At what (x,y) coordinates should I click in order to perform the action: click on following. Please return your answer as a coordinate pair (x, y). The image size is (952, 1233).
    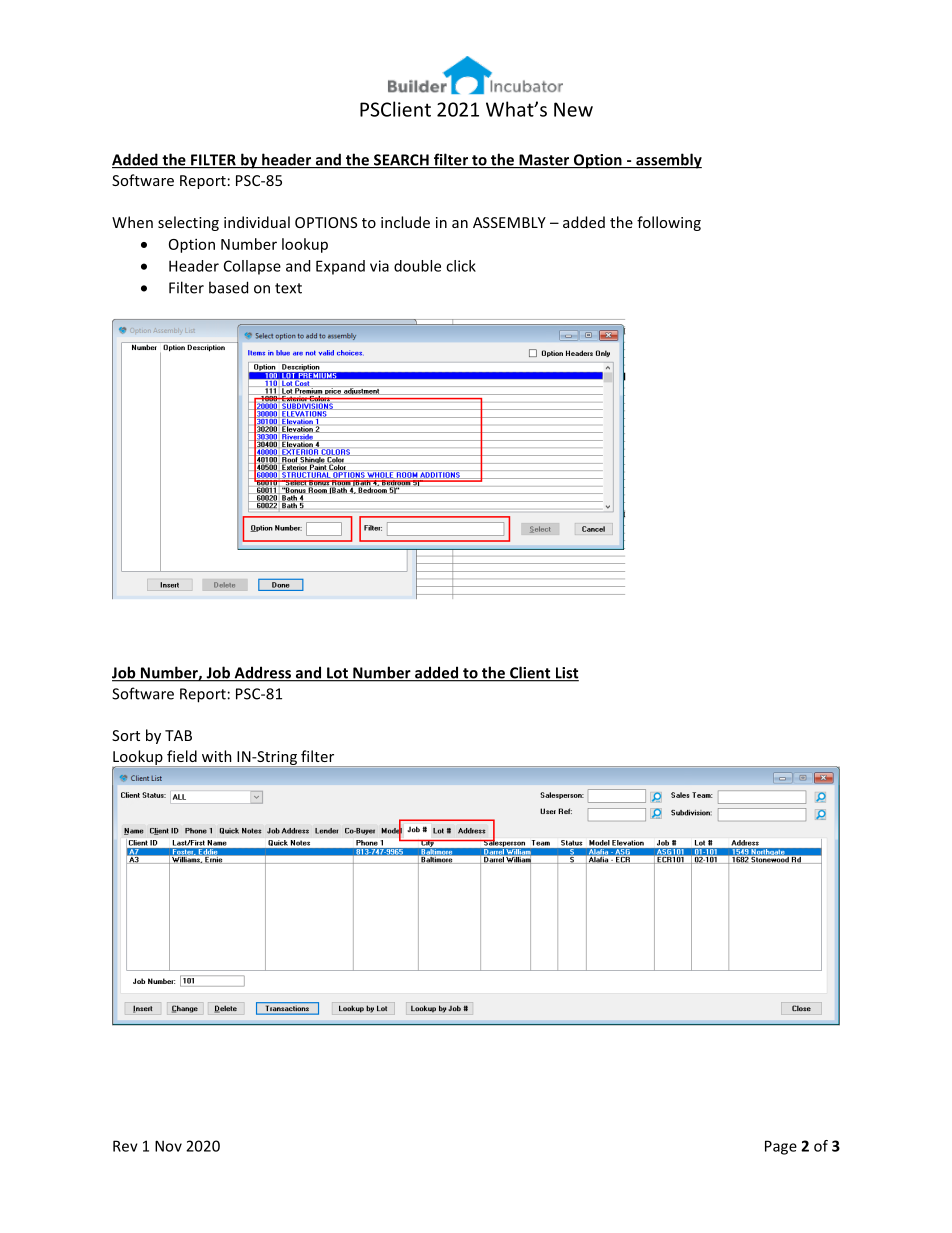
    Looking at the image, I should click on (669, 223).
